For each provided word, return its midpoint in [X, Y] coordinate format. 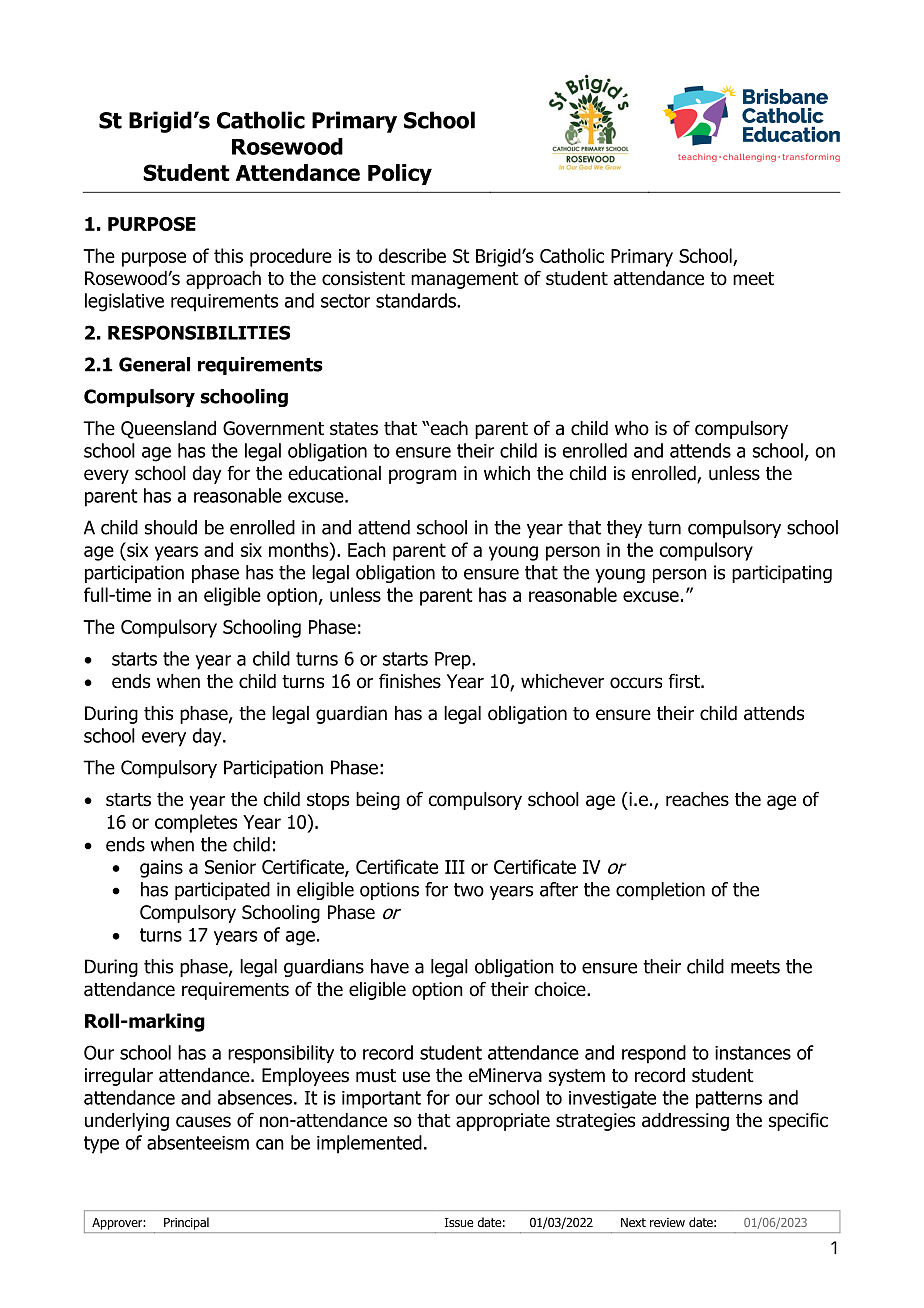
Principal [186, 1223]
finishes [410, 681]
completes [196, 823]
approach [223, 280]
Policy [400, 174]
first [685, 681]
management [465, 280]
